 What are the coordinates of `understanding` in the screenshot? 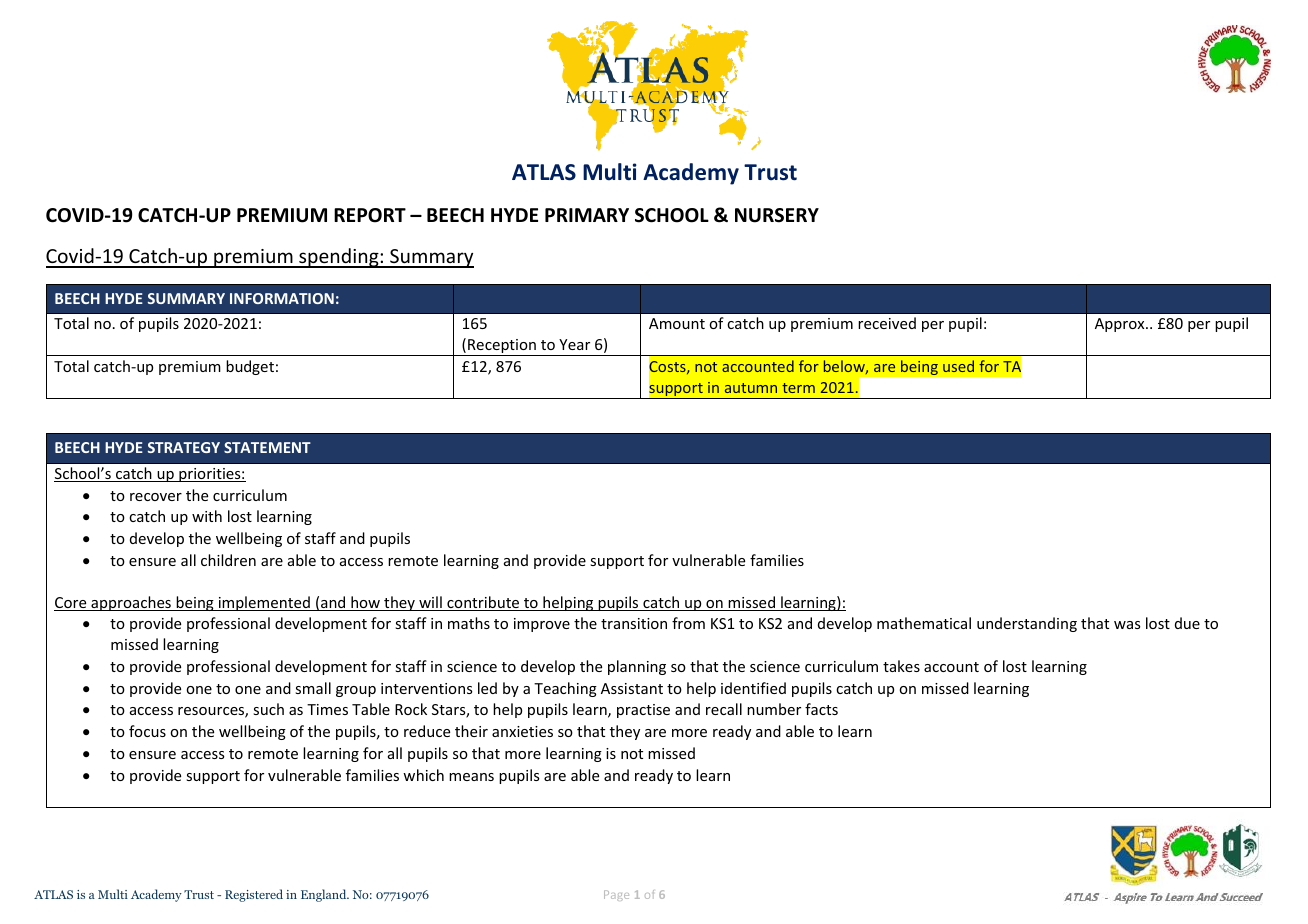 It's located at (1027, 624).
